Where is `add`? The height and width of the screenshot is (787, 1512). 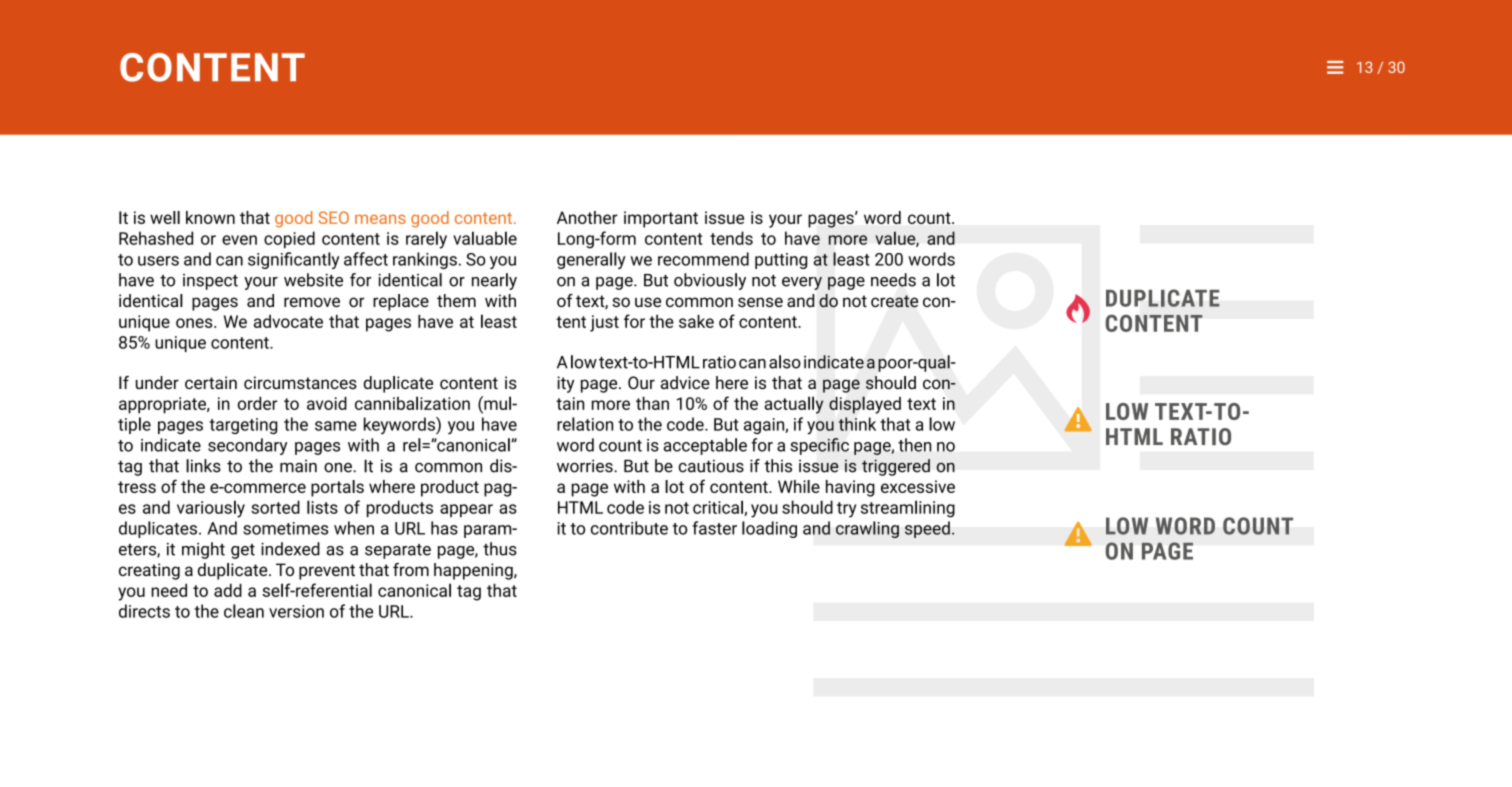
add is located at coordinates (228, 590).
